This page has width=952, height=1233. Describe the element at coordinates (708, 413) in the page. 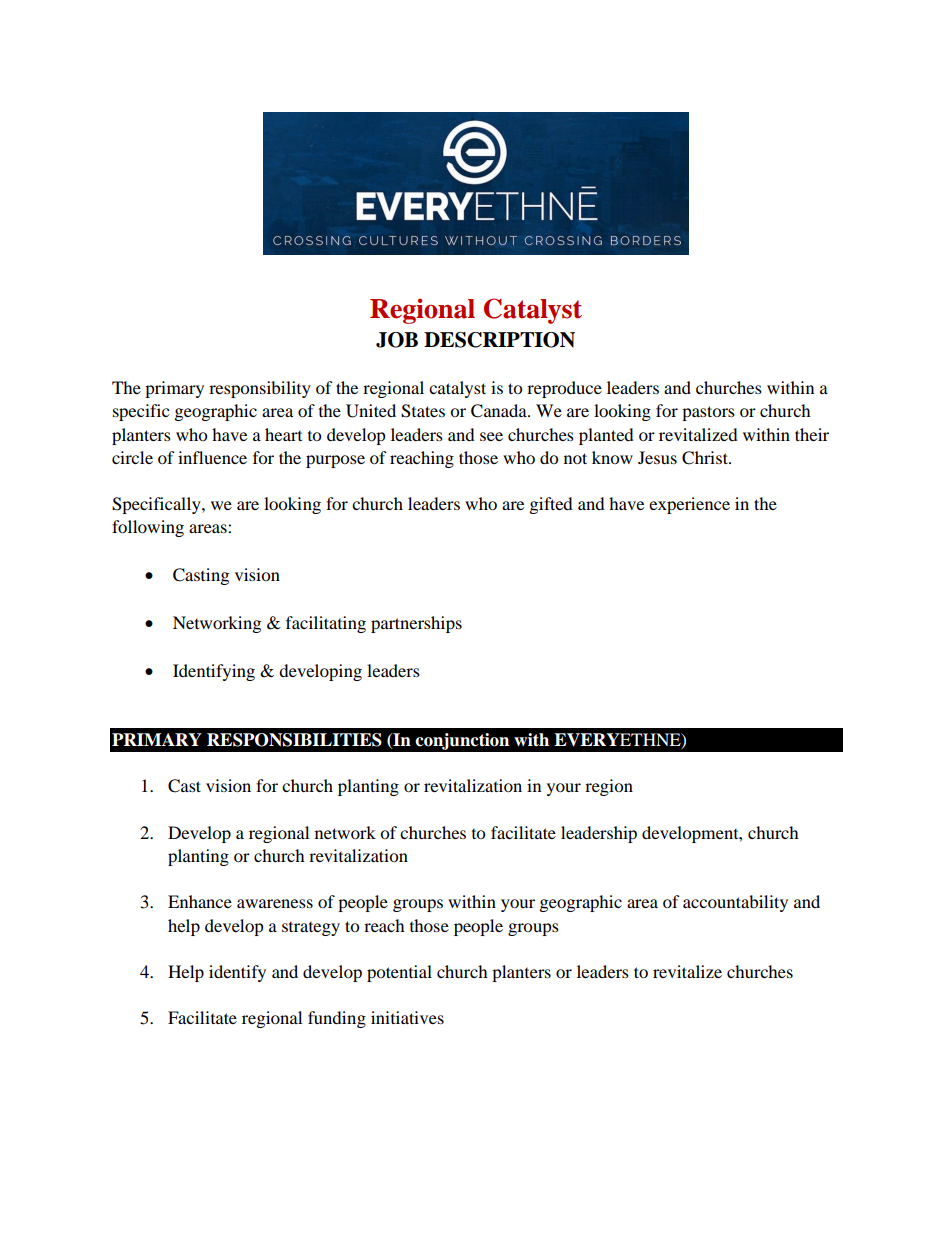

I see `pastors` at that location.
